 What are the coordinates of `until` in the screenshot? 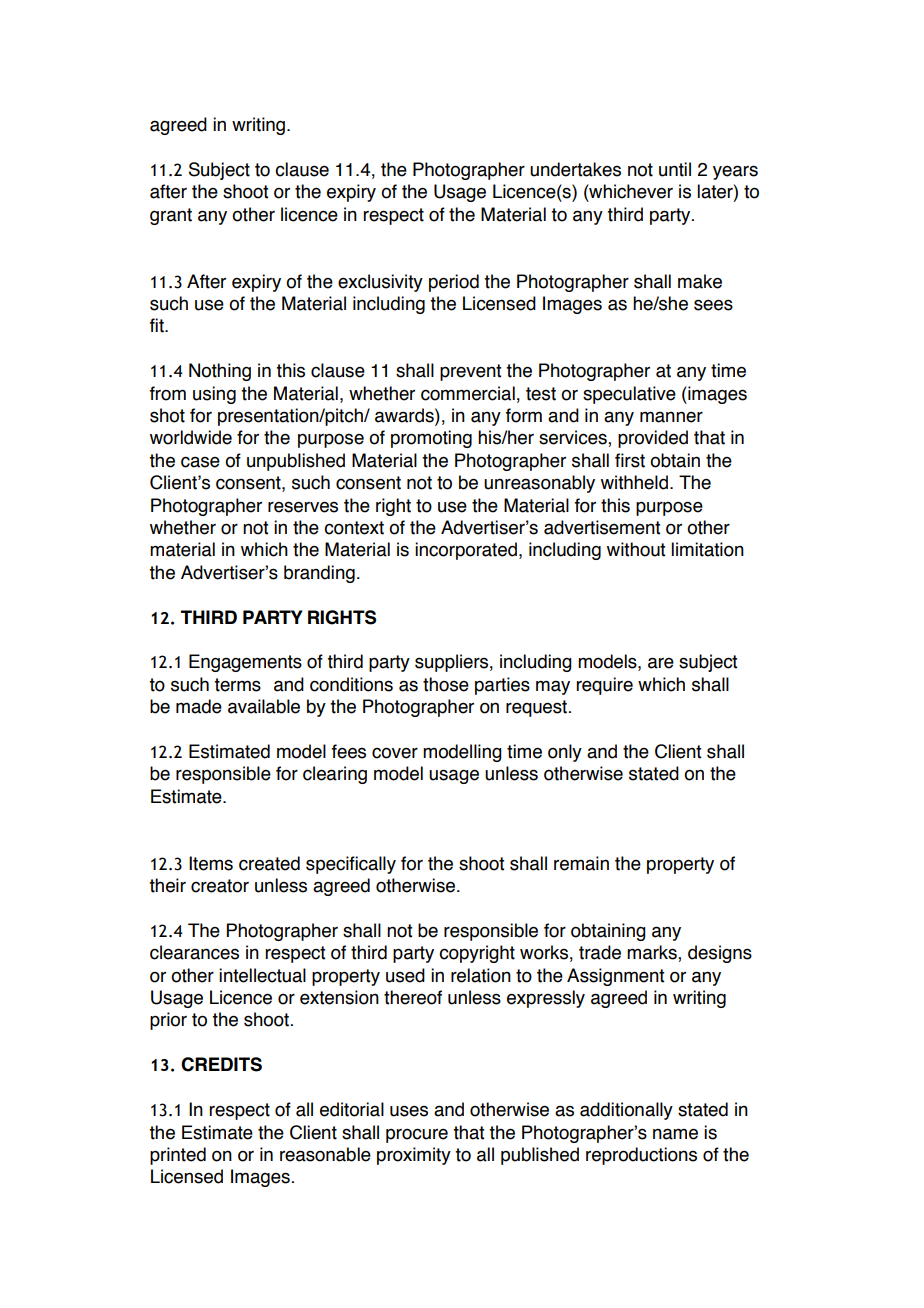 It's located at (675, 169).
